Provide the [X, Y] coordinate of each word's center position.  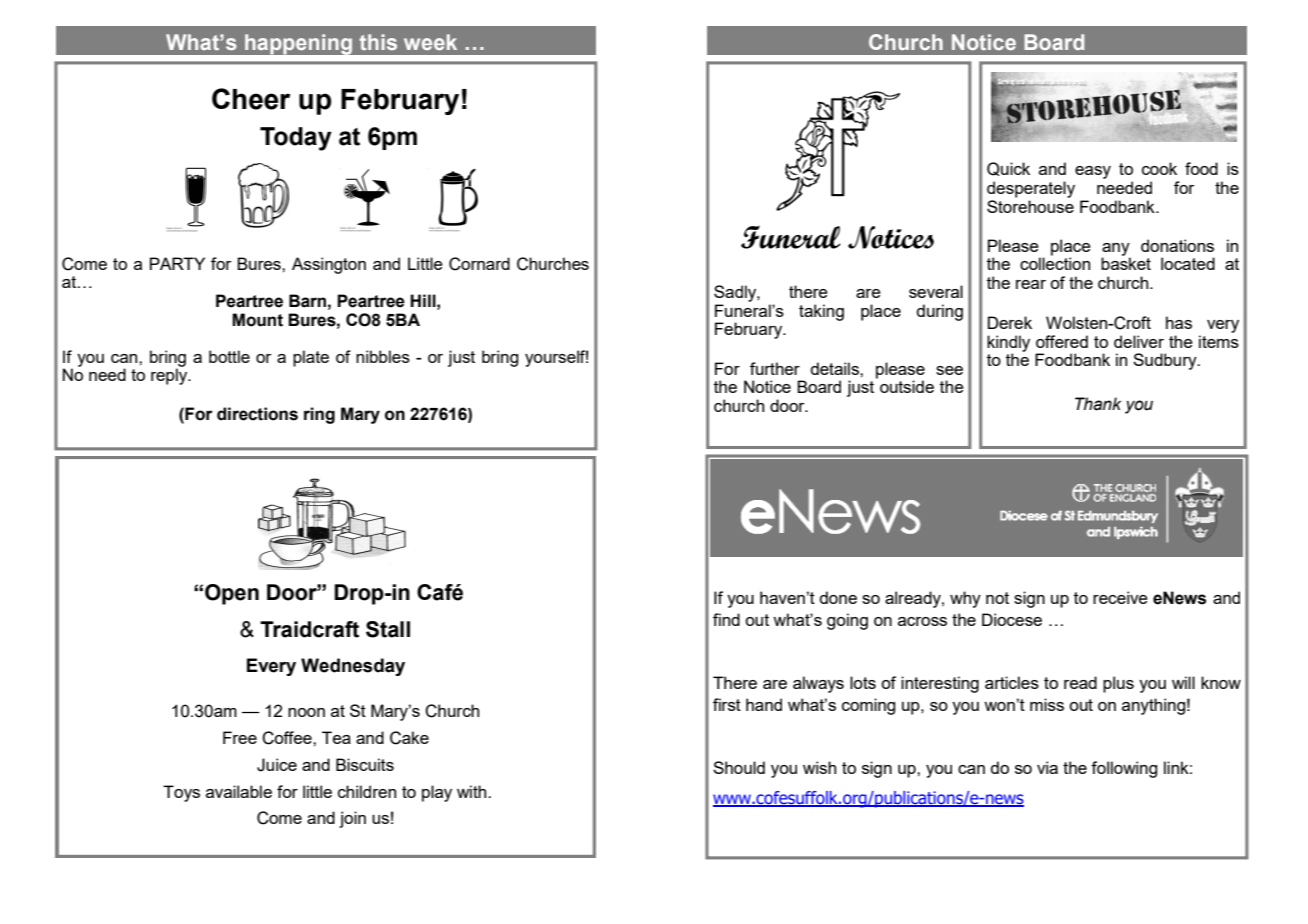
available [239, 791]
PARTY [177, 263]
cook [1159, 168]
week [430, 42]
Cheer [251, 99]
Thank [1098, 404]
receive [1120, 597]
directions [257, 414]
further [775, 368]
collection [1055, 262]
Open [232, 594]
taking [821, 312]
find [726, 619]
